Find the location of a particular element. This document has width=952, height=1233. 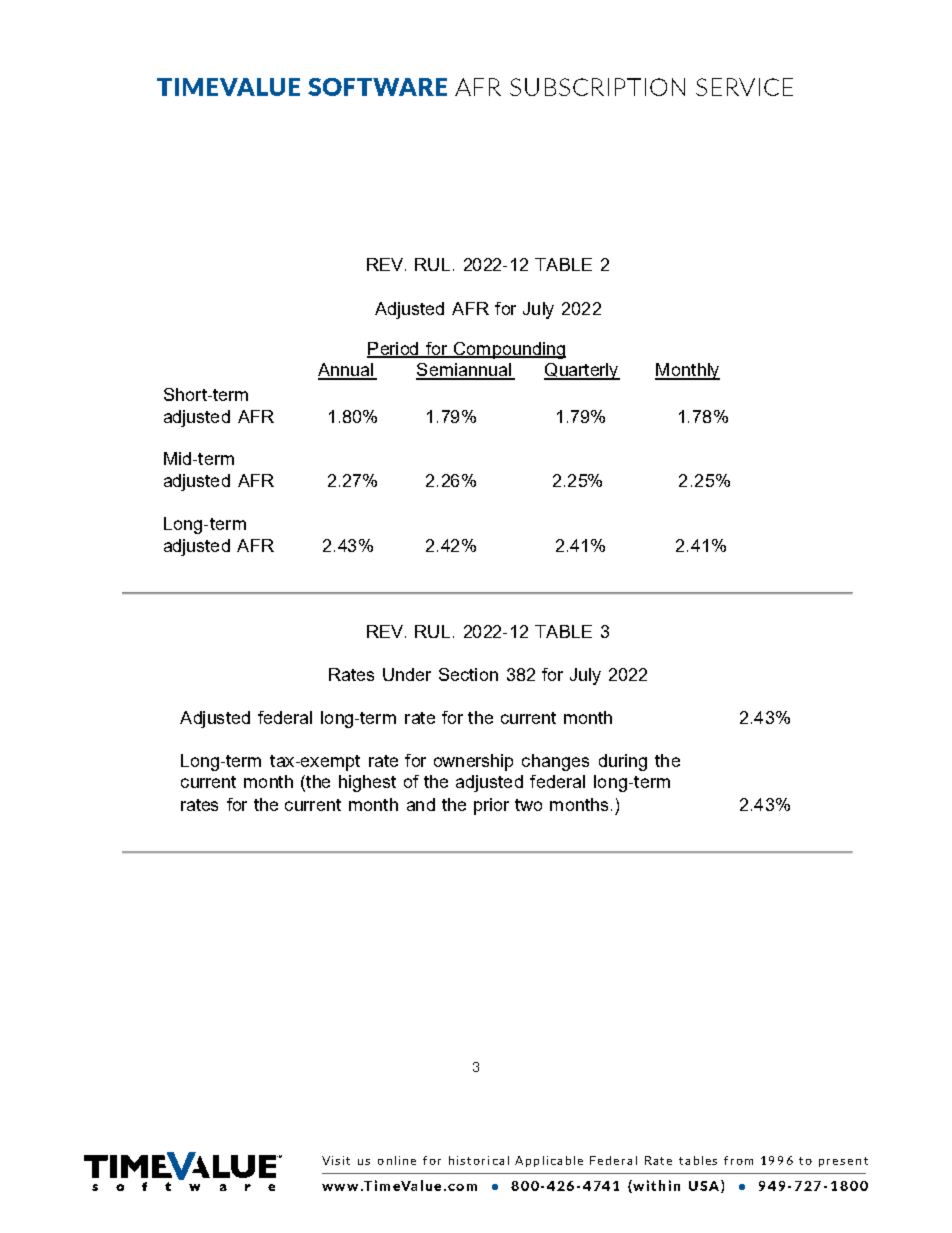

Quarterly is located at coordinates (582, 371).
